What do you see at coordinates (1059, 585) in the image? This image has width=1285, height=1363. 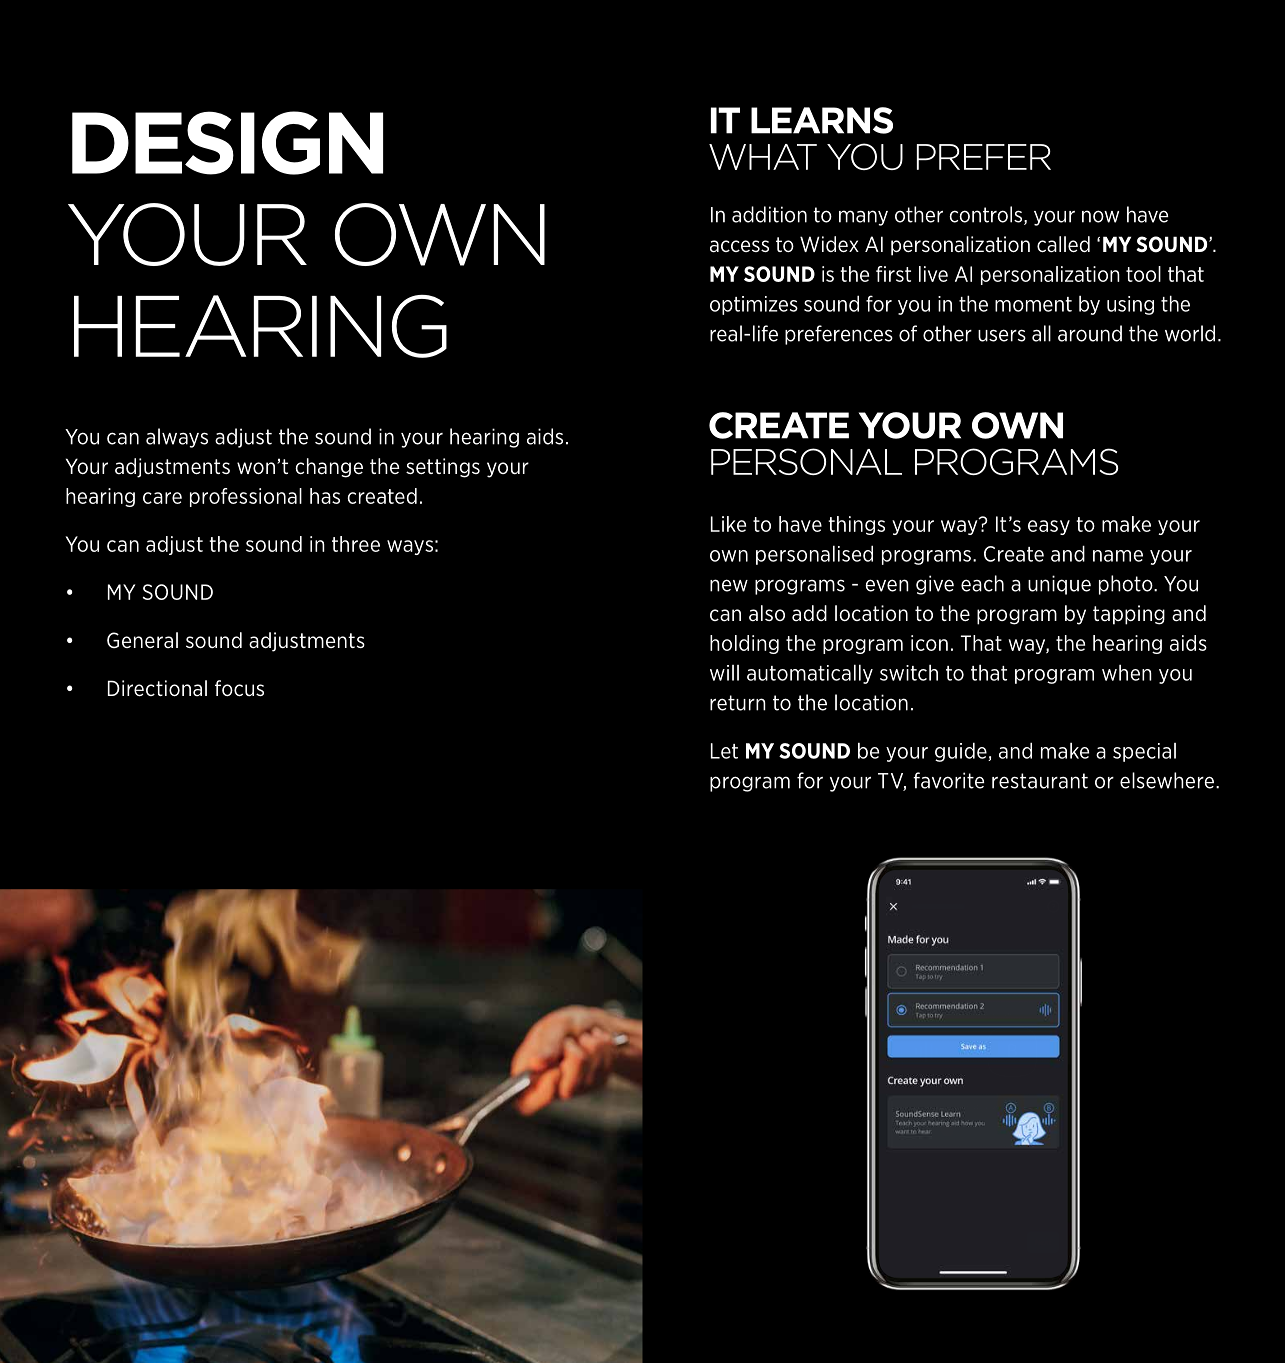 I see `unique` at bounding box center [1059, 585].
